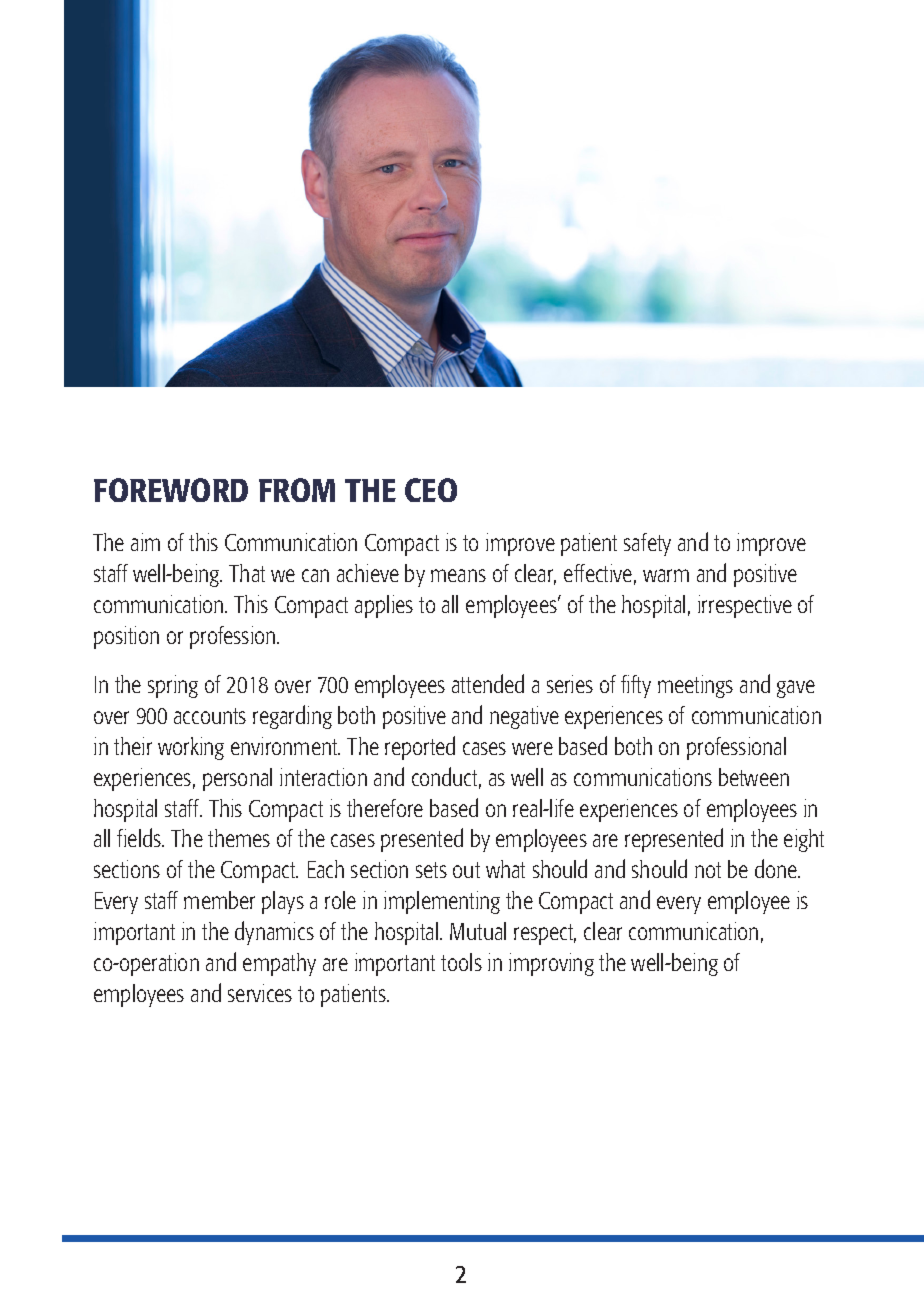  Describe the element at coordinates (647, 544) in the screenshot. I see `safety` at that location.
